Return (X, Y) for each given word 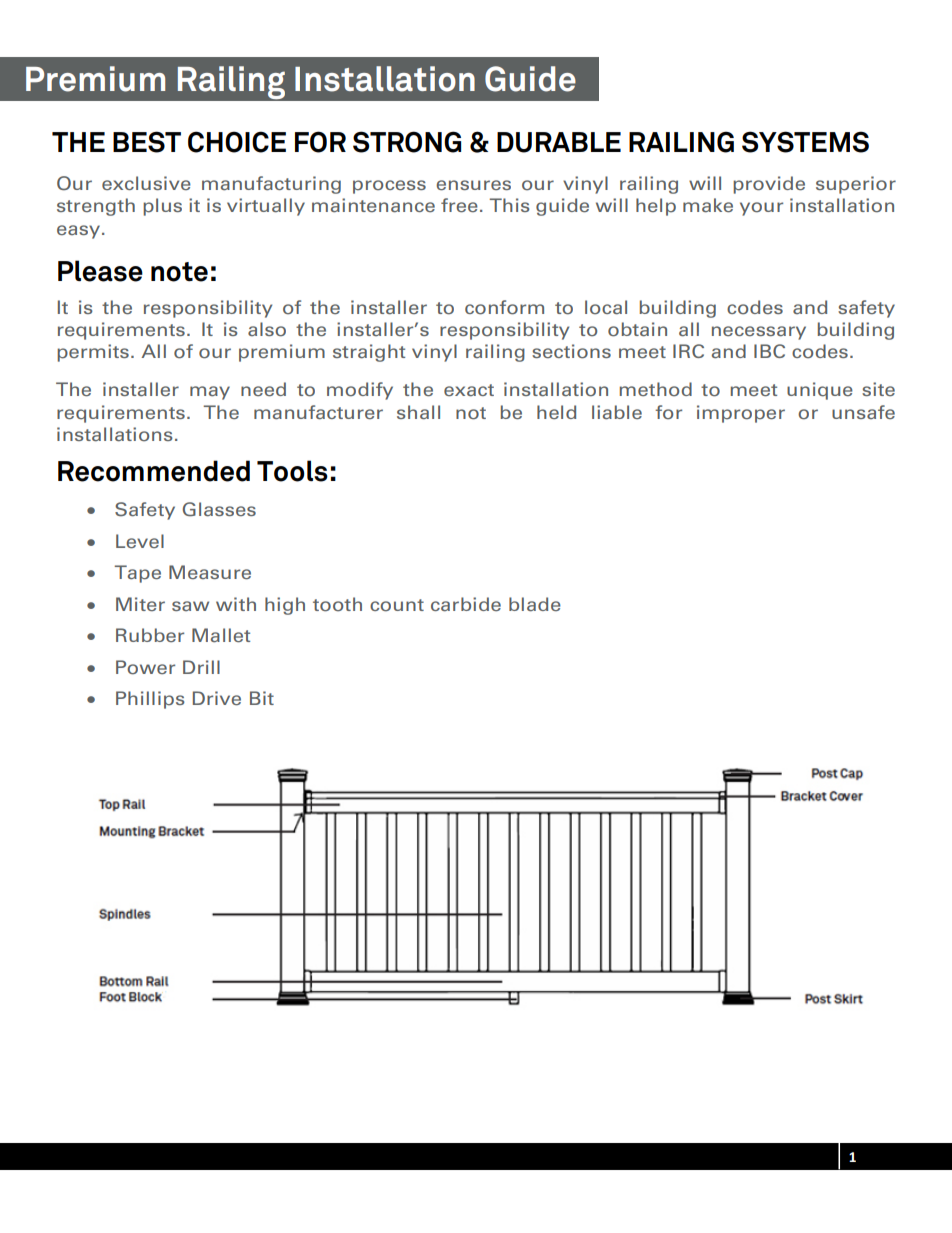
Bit (262, 698)
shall (418, 412)
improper (741, 414)
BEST (147, 142)
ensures (473, 185)
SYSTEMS (805, 142)
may (210, 393)
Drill (201, 667)
